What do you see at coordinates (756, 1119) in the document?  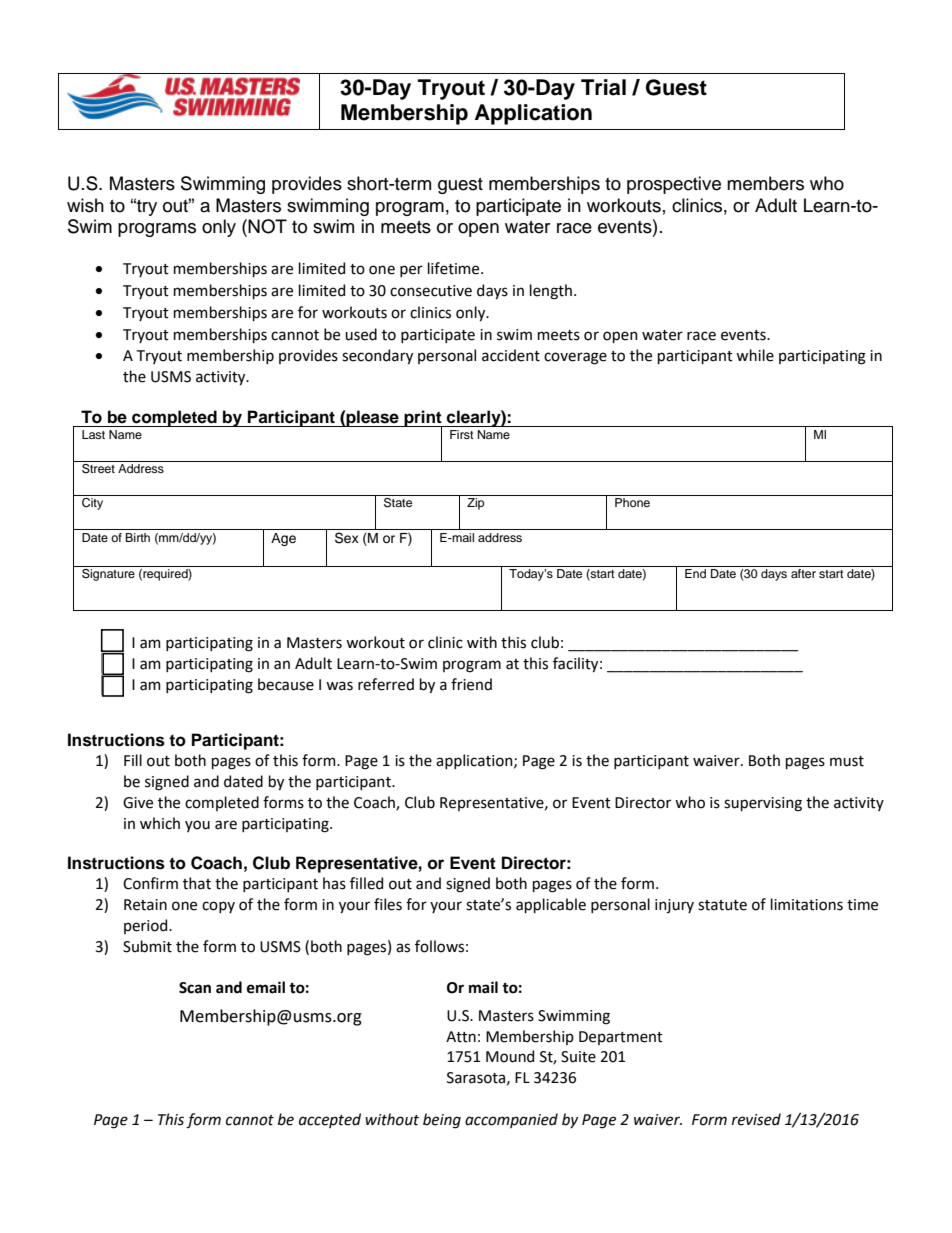 I see `revised` at bounding box center [756, 1119].
